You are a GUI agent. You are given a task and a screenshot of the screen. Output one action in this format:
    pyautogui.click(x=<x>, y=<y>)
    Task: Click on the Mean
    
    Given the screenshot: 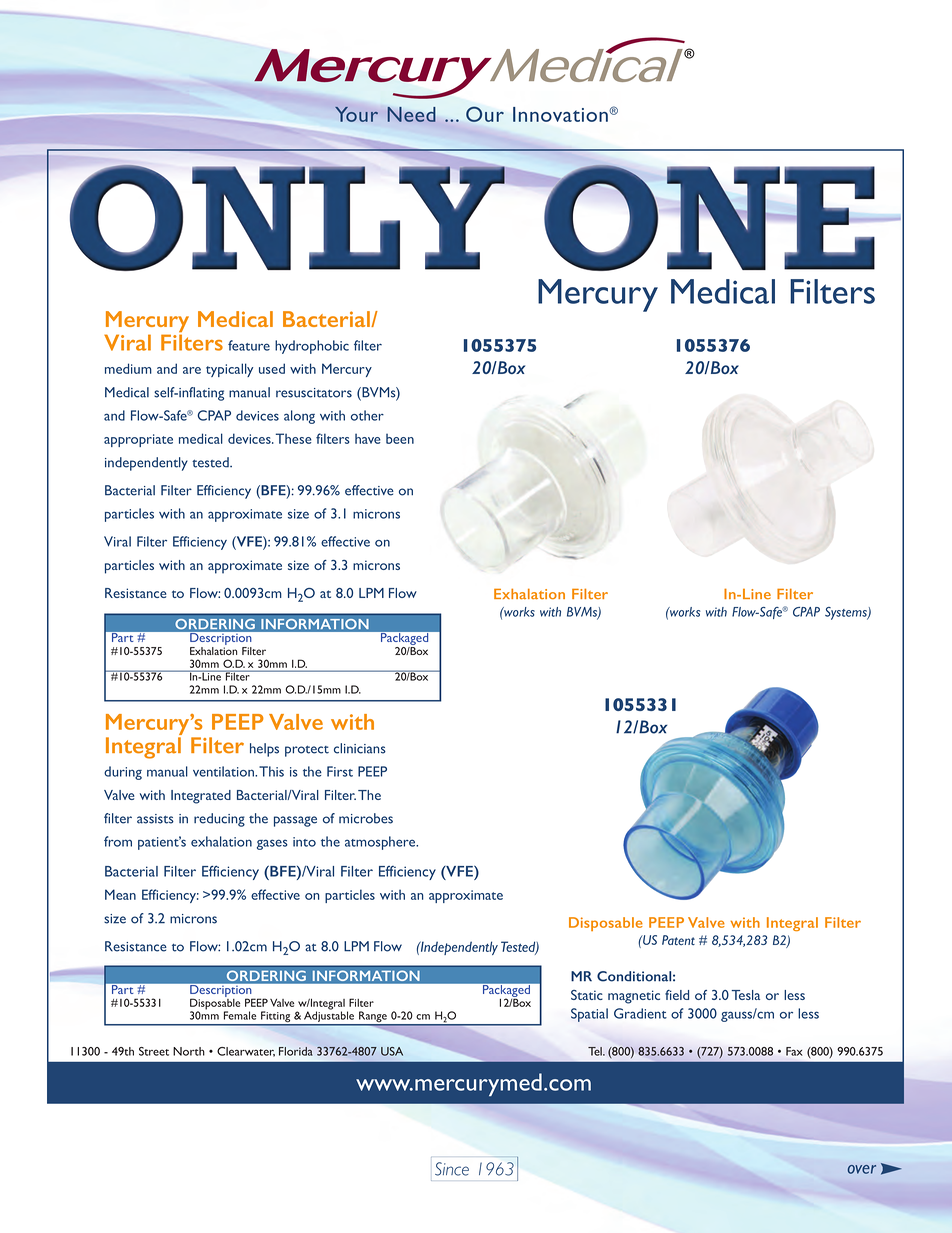 What is the action you would take?
    pyautogui.click(x=120, y=894)
